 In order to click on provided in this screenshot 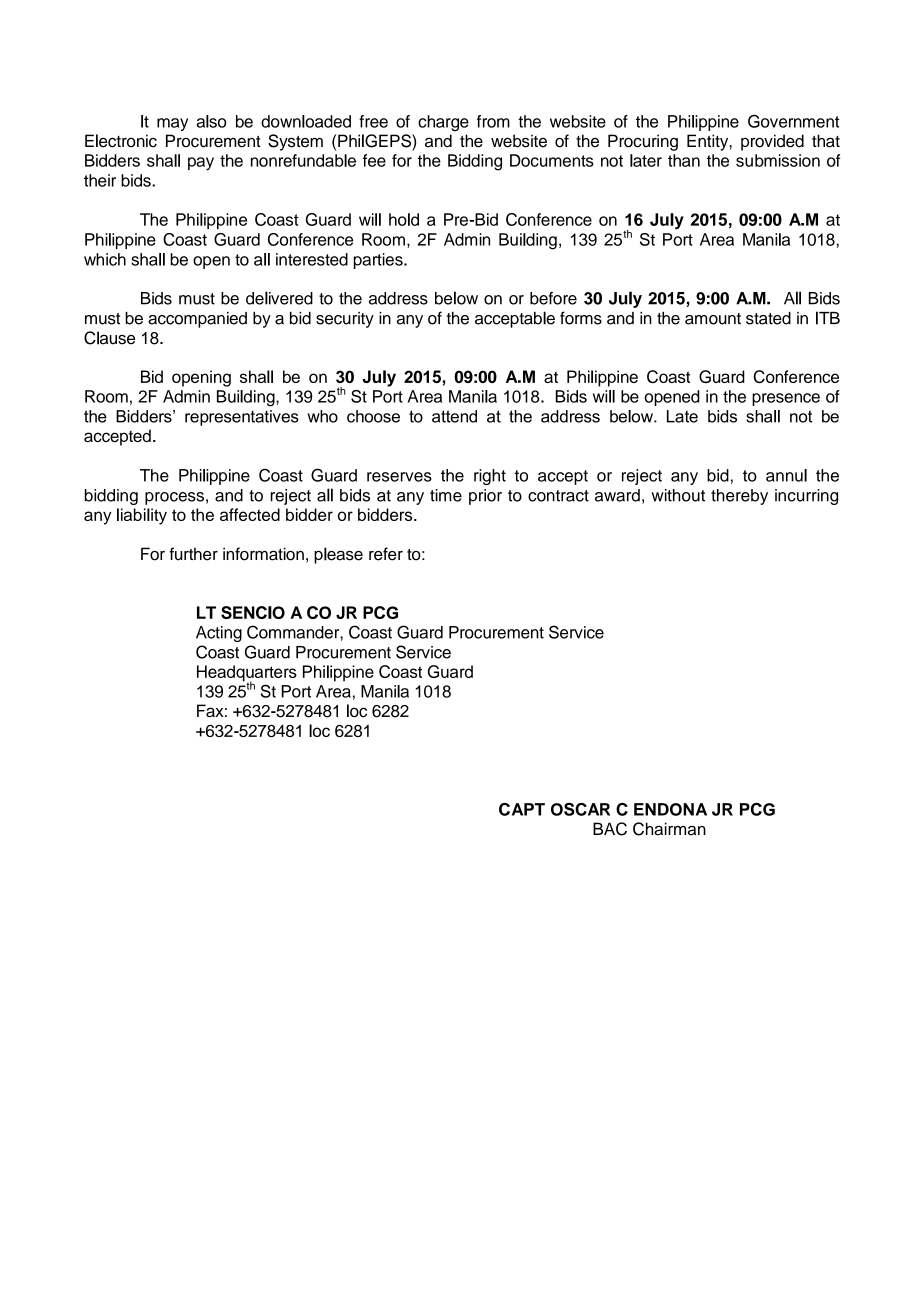, I will do `click(772, 142)`.
